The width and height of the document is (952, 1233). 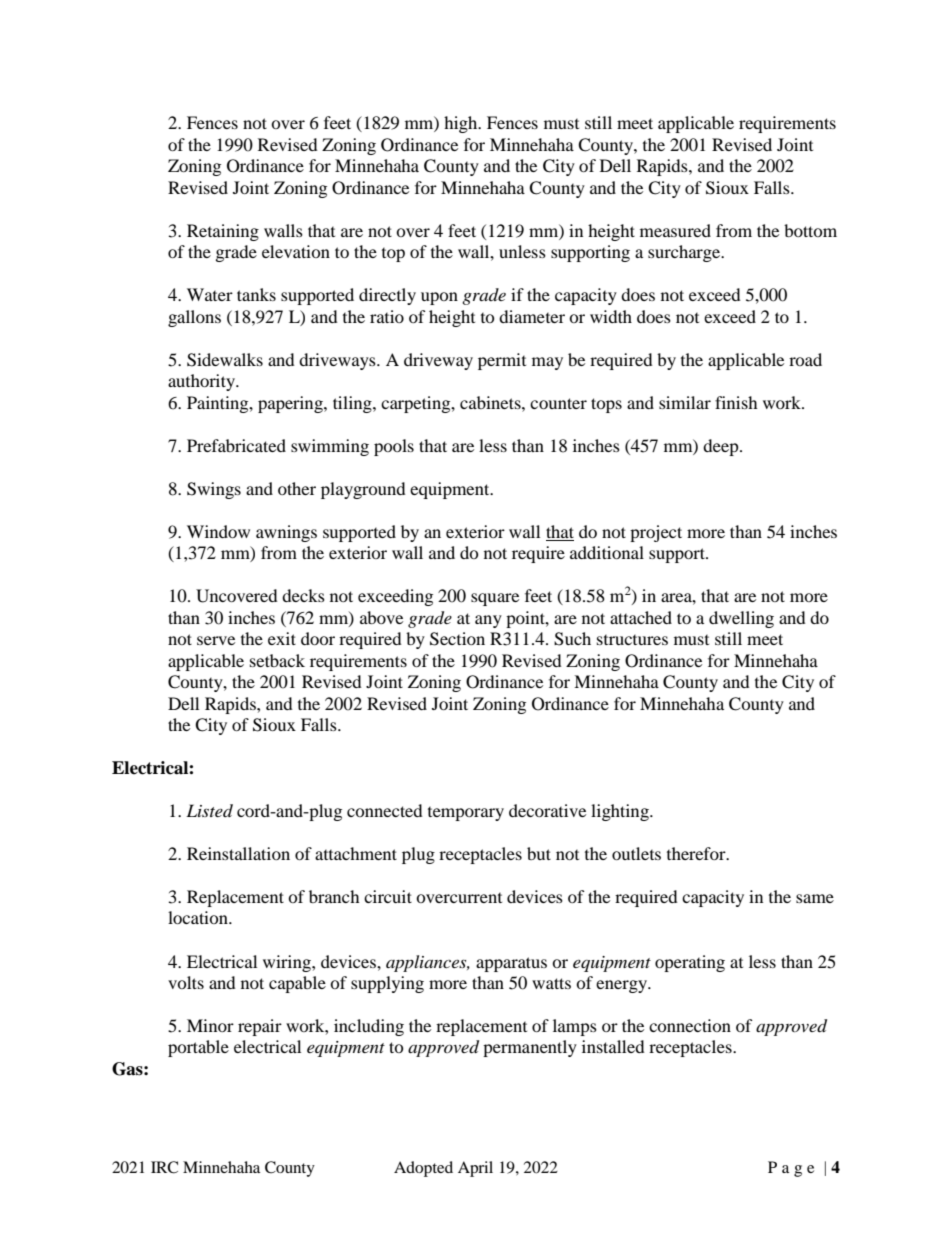 What do you see at coordinates (475, 1169) in the document?
I see `April` at bounding box center [475, 1169].
